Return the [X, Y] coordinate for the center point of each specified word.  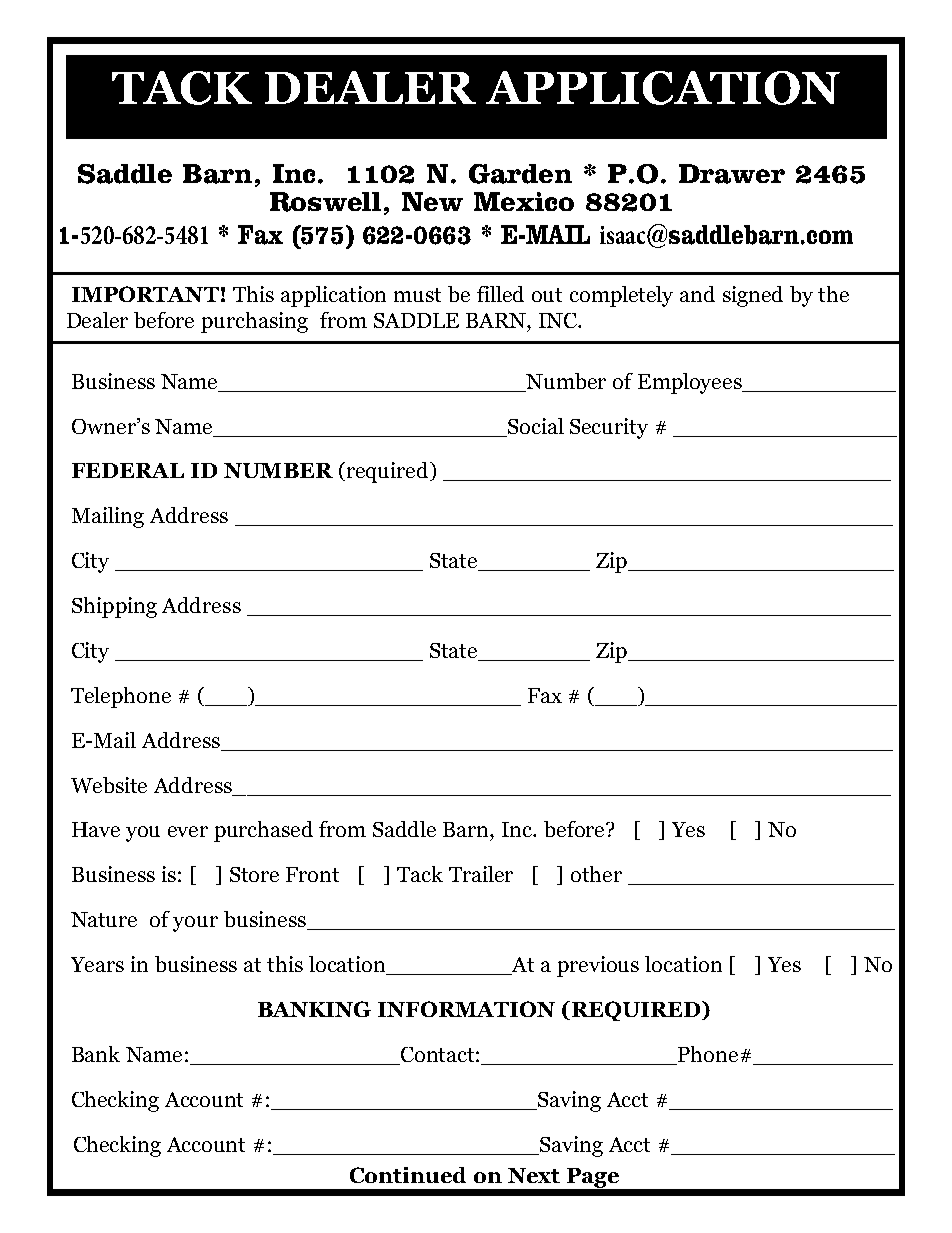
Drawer [732, 174]
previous [598, 966]
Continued [408, 1175]
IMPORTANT [145, 294]
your [195, 924]
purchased [263, 831]
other [596, 874]
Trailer [481, 874]
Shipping [114, 607]
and [697, 294]
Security [609, 428]
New [432, 201]
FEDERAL [128, 470]
